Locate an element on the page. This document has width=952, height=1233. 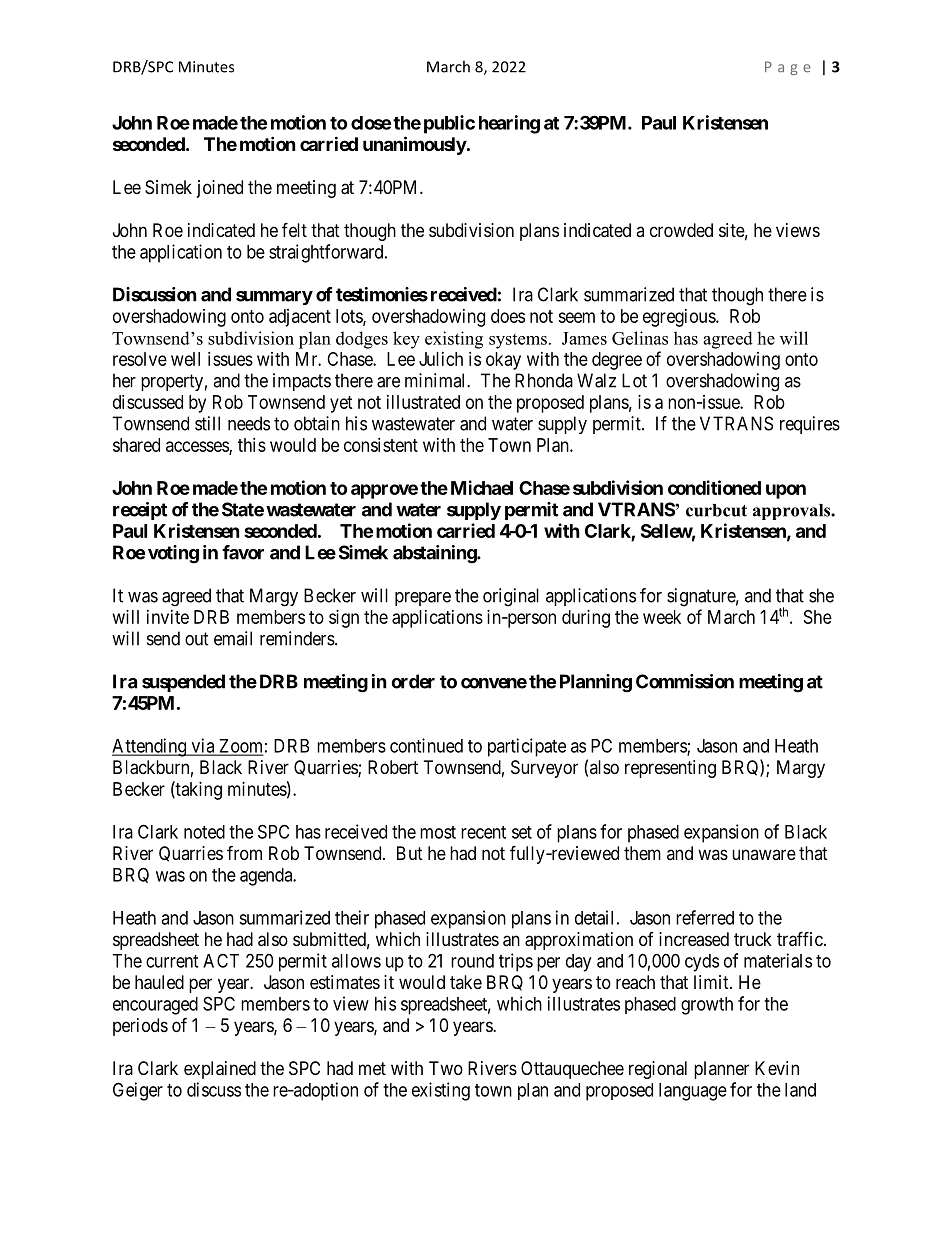
unaware is located at coordinates (764, 854).
